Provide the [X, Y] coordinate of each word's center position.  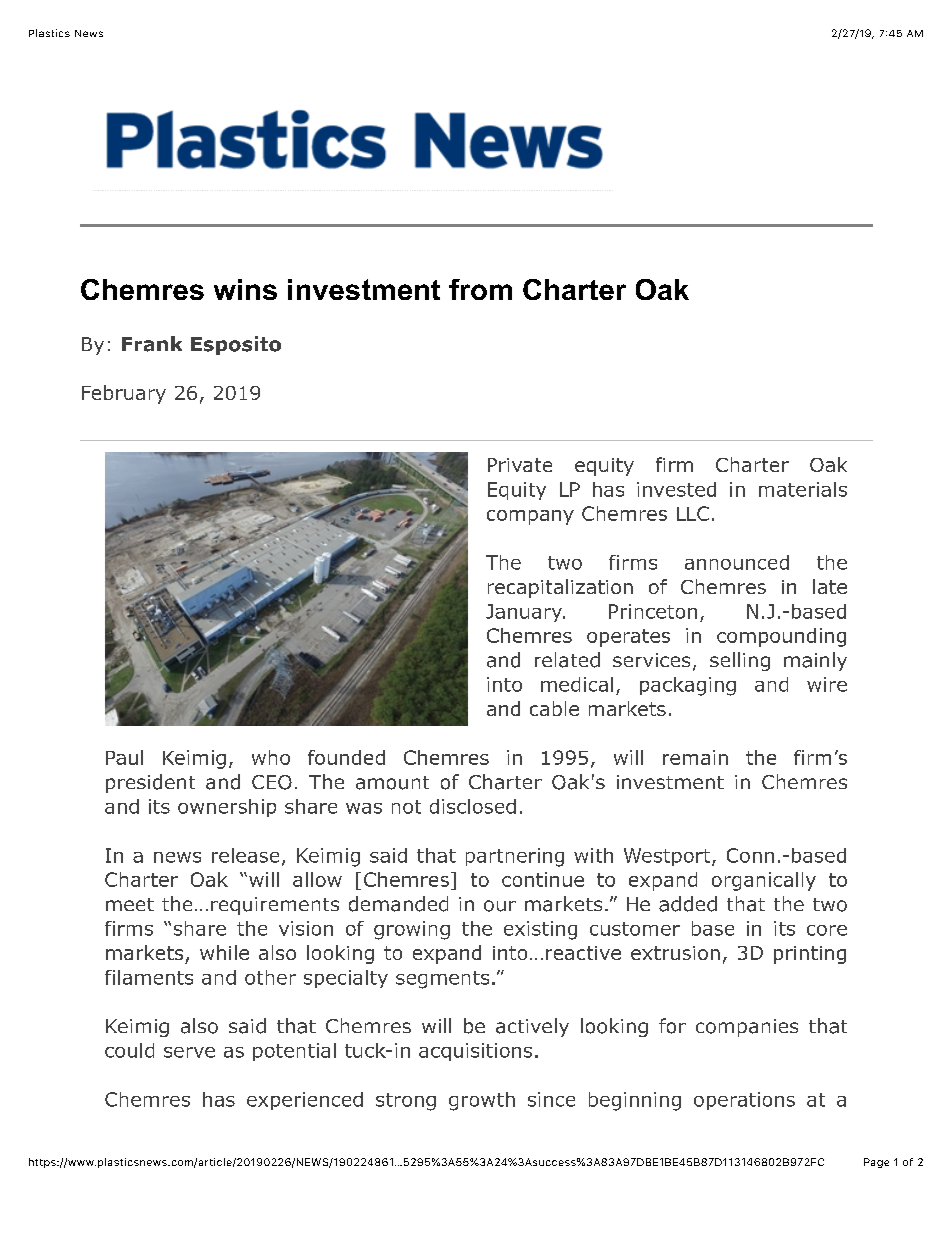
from [480, 289]
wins [245, 289]
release [245, 855]
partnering [515, 857]
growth [482, 1101]
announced [737, 562]
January [525, 613]
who [271, 757]
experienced [305, 1101]
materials [803, 489]
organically [764, 881]
